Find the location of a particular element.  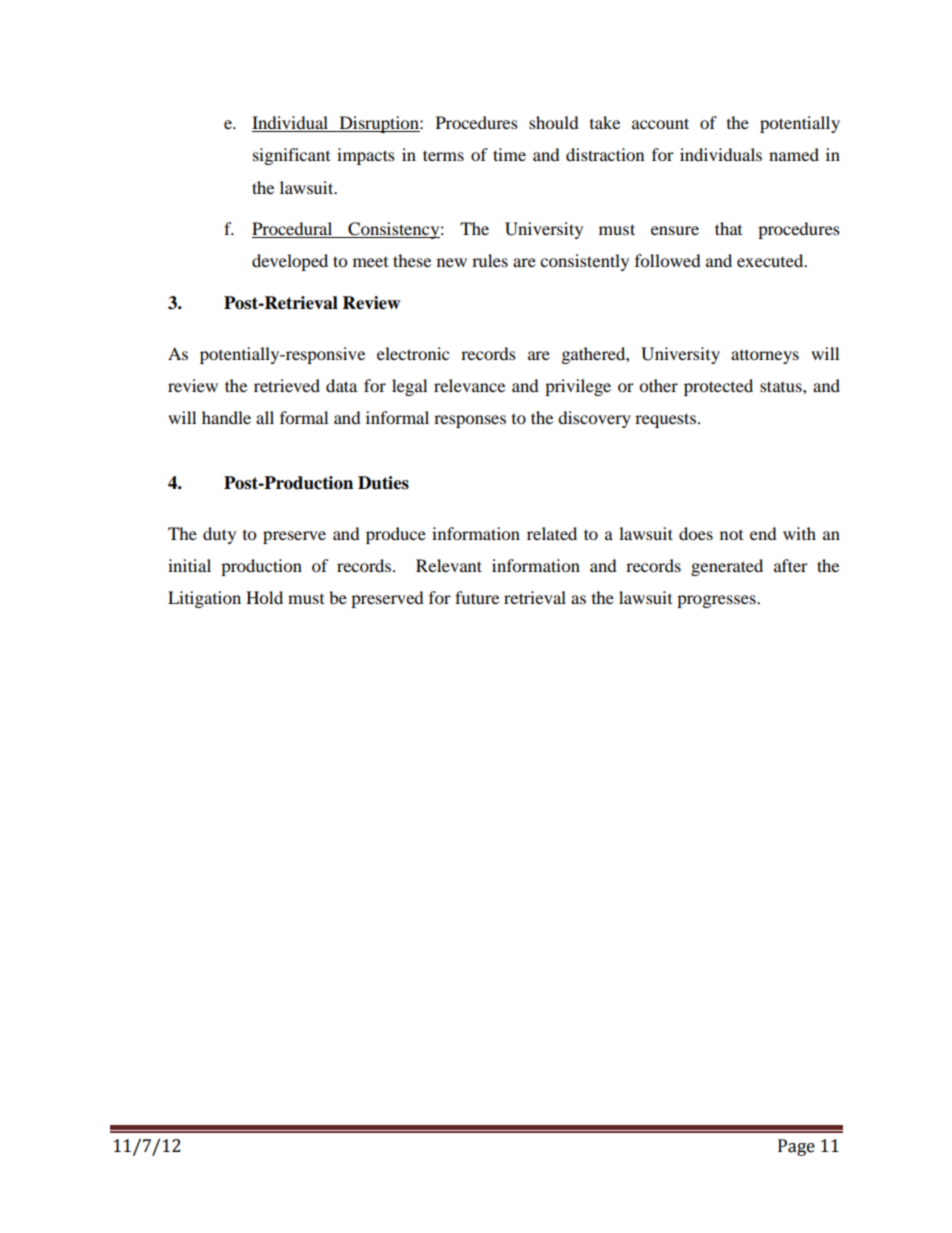

progresses is located at coordinates (717, 601).
